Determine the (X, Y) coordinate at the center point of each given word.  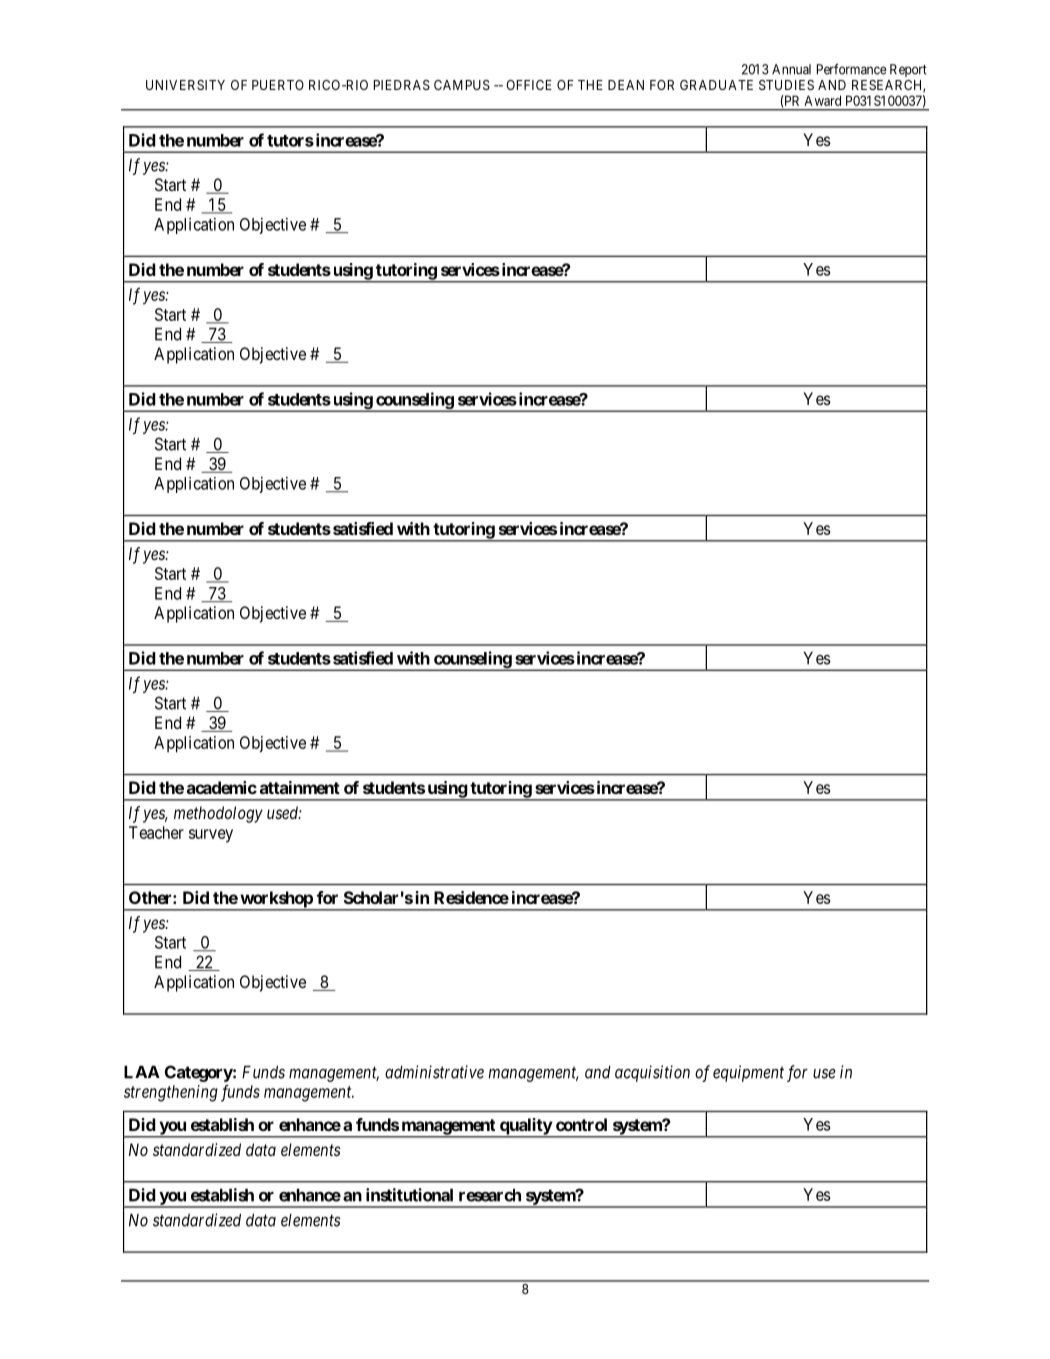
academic (222, 787)
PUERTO (278, 85)
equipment (748, 1073)
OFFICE (529, 85)
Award (822, 100)
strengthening (171, 1093)
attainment (300, 787)
